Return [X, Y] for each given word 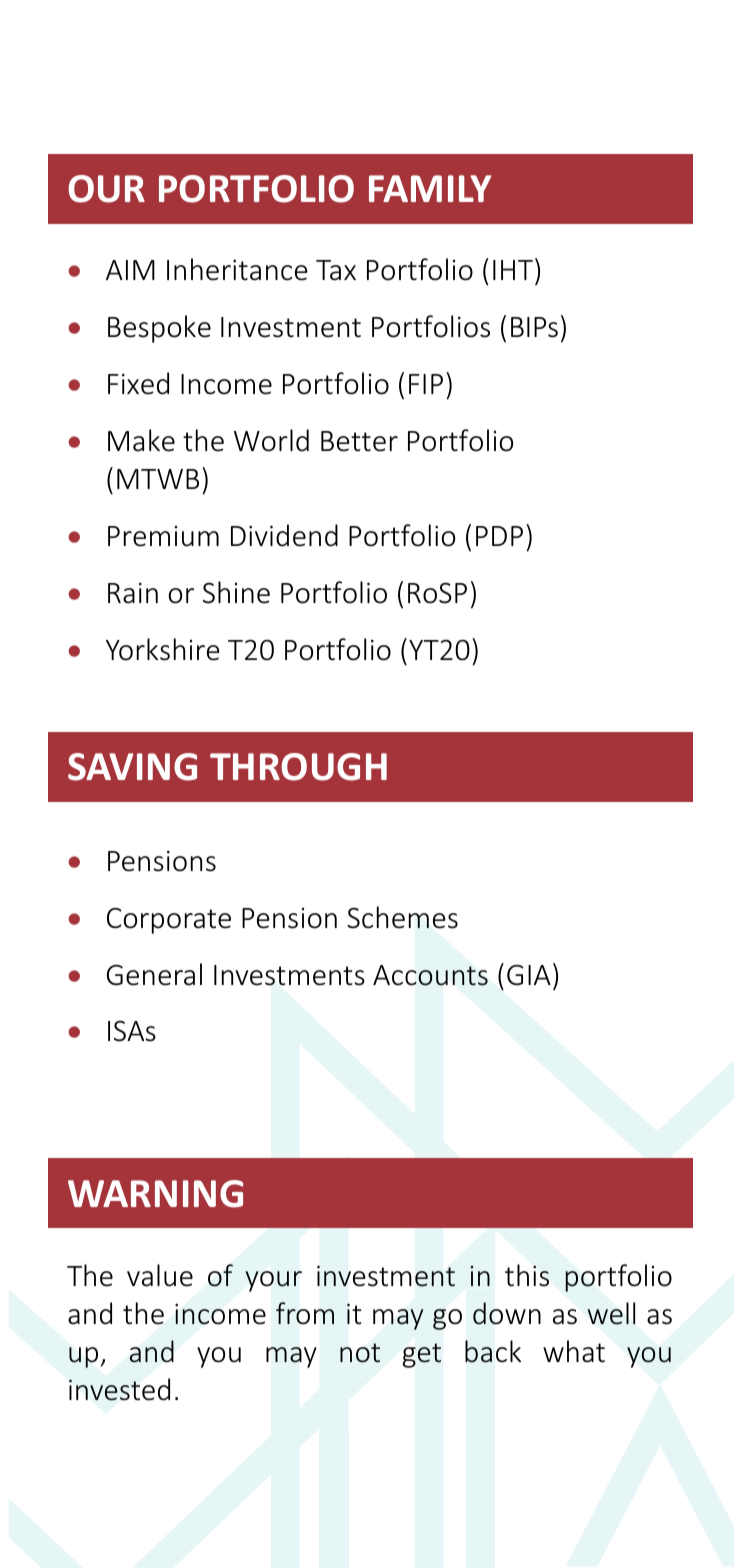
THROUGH [298, 767]
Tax [336, 270]
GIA [529, 975]
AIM [130, 270]
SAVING [132, 767]
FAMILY [430, 188]
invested [119, 1389]
